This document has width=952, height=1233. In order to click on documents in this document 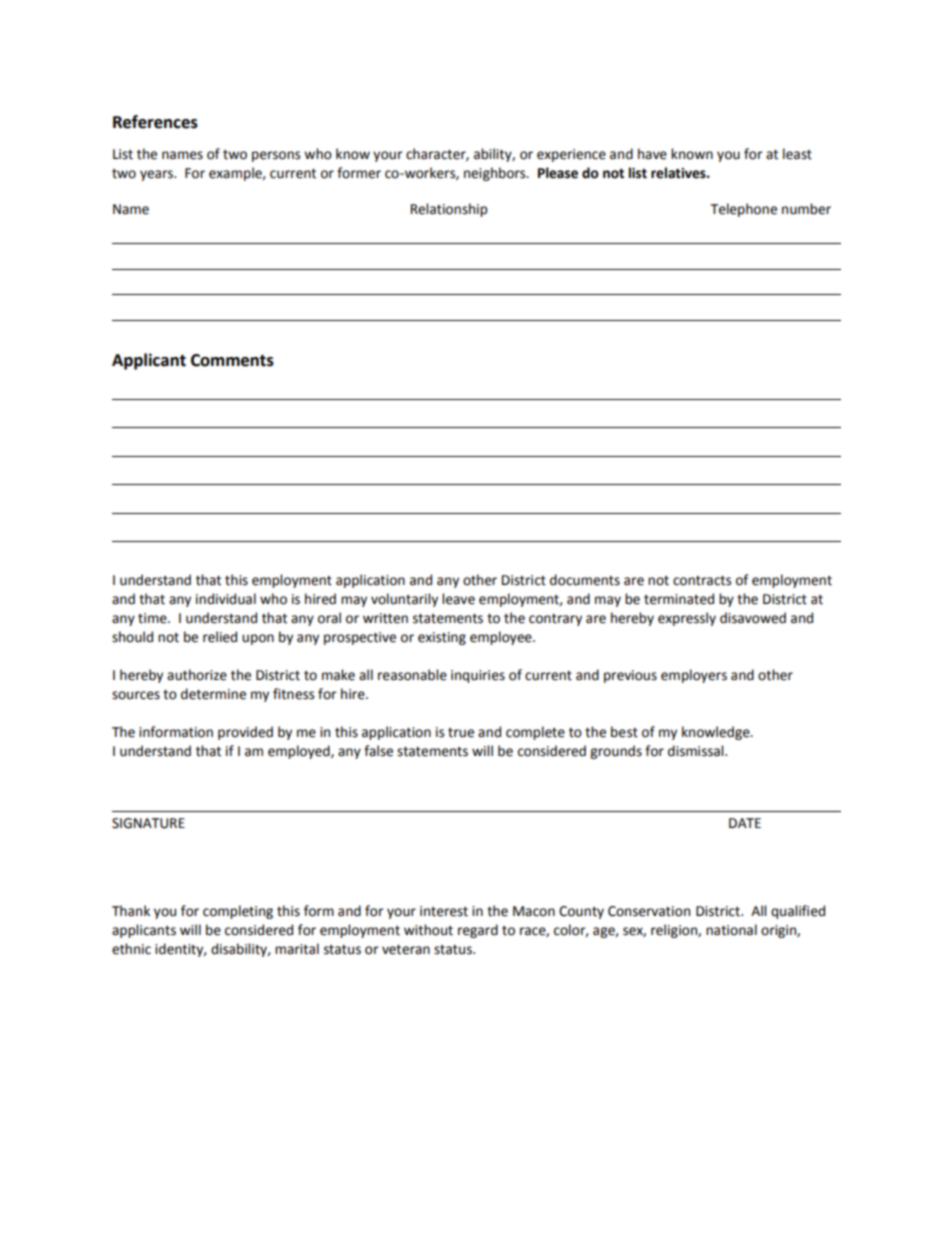, I will do `click(585, 580)`.
